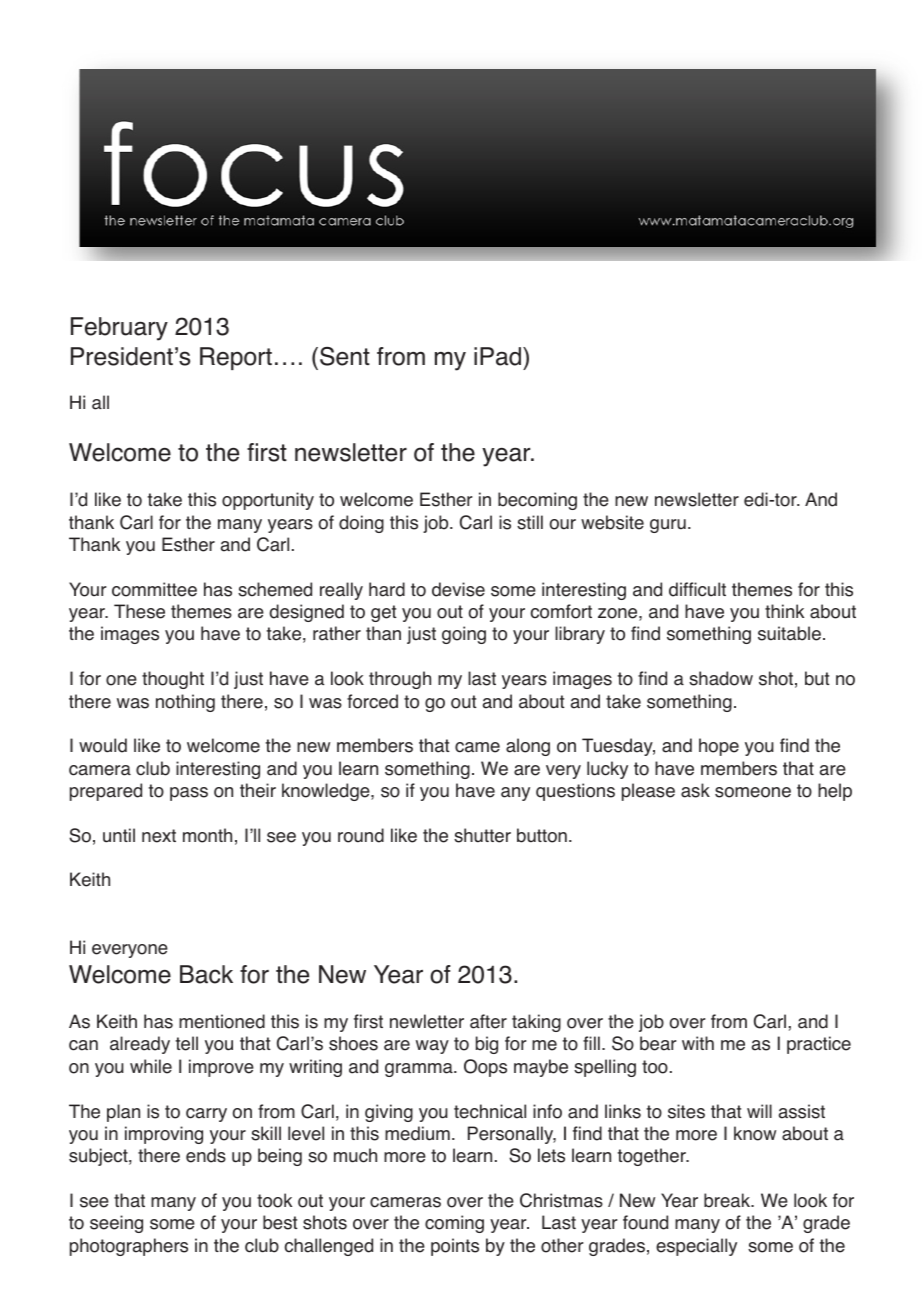 Image resolution: width=924 pixels, height=1308 pixels. Describe the element at coordinates (455, 1247) in the screenshot. I see `points` at that location.
